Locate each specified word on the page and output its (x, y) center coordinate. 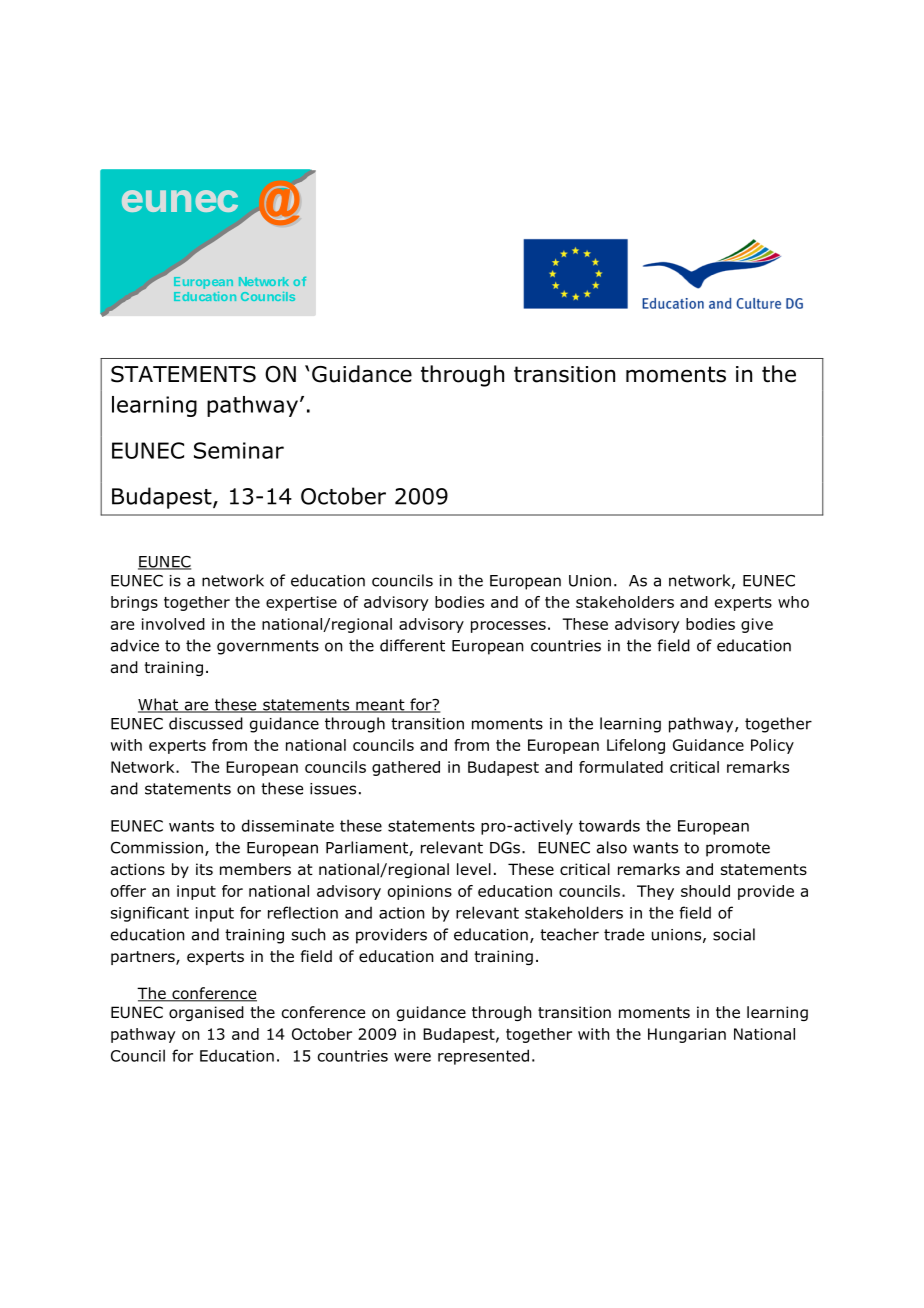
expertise (301, 603)
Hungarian (687, 1035)
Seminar (239, 450)
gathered (406, 768)
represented (483, 1057)
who (793, 602)
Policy (772, 746)
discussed (206, 723)
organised (206, 1013)
